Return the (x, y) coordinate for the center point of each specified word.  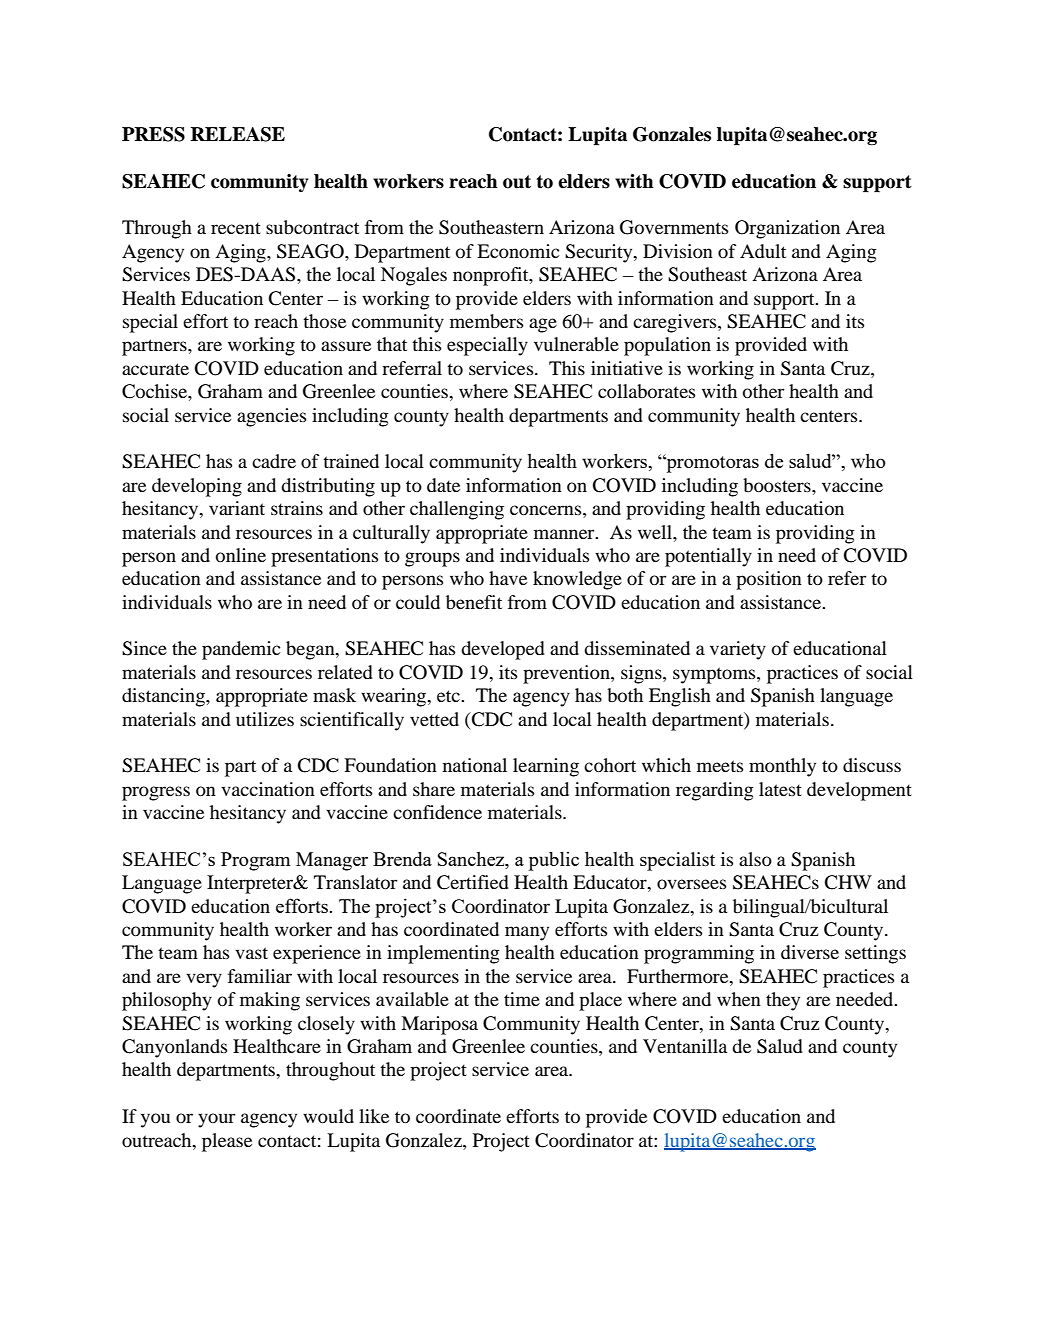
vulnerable (576, 344)
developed (503, 650)
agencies (271, 417)
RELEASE (238, 134)
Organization (787, 229)
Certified (473, 882)
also (755, 859)
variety (738, 650)
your (217, 1120)
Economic (518, 251)
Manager (332, 861)
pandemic (241, 650)
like (374, 1116)
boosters (778, 485)
